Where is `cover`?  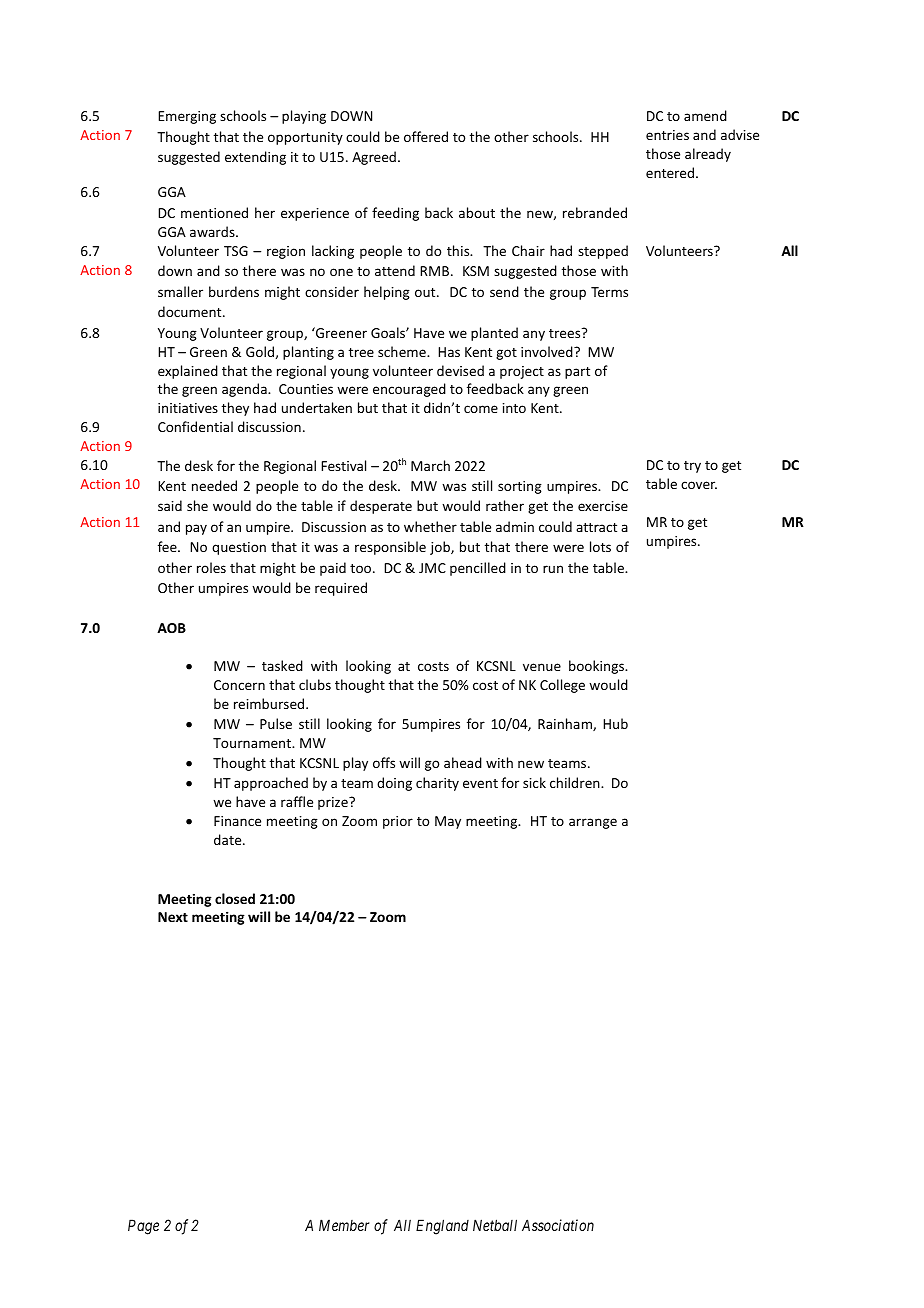
cover is located at coordinates (699, 485).
